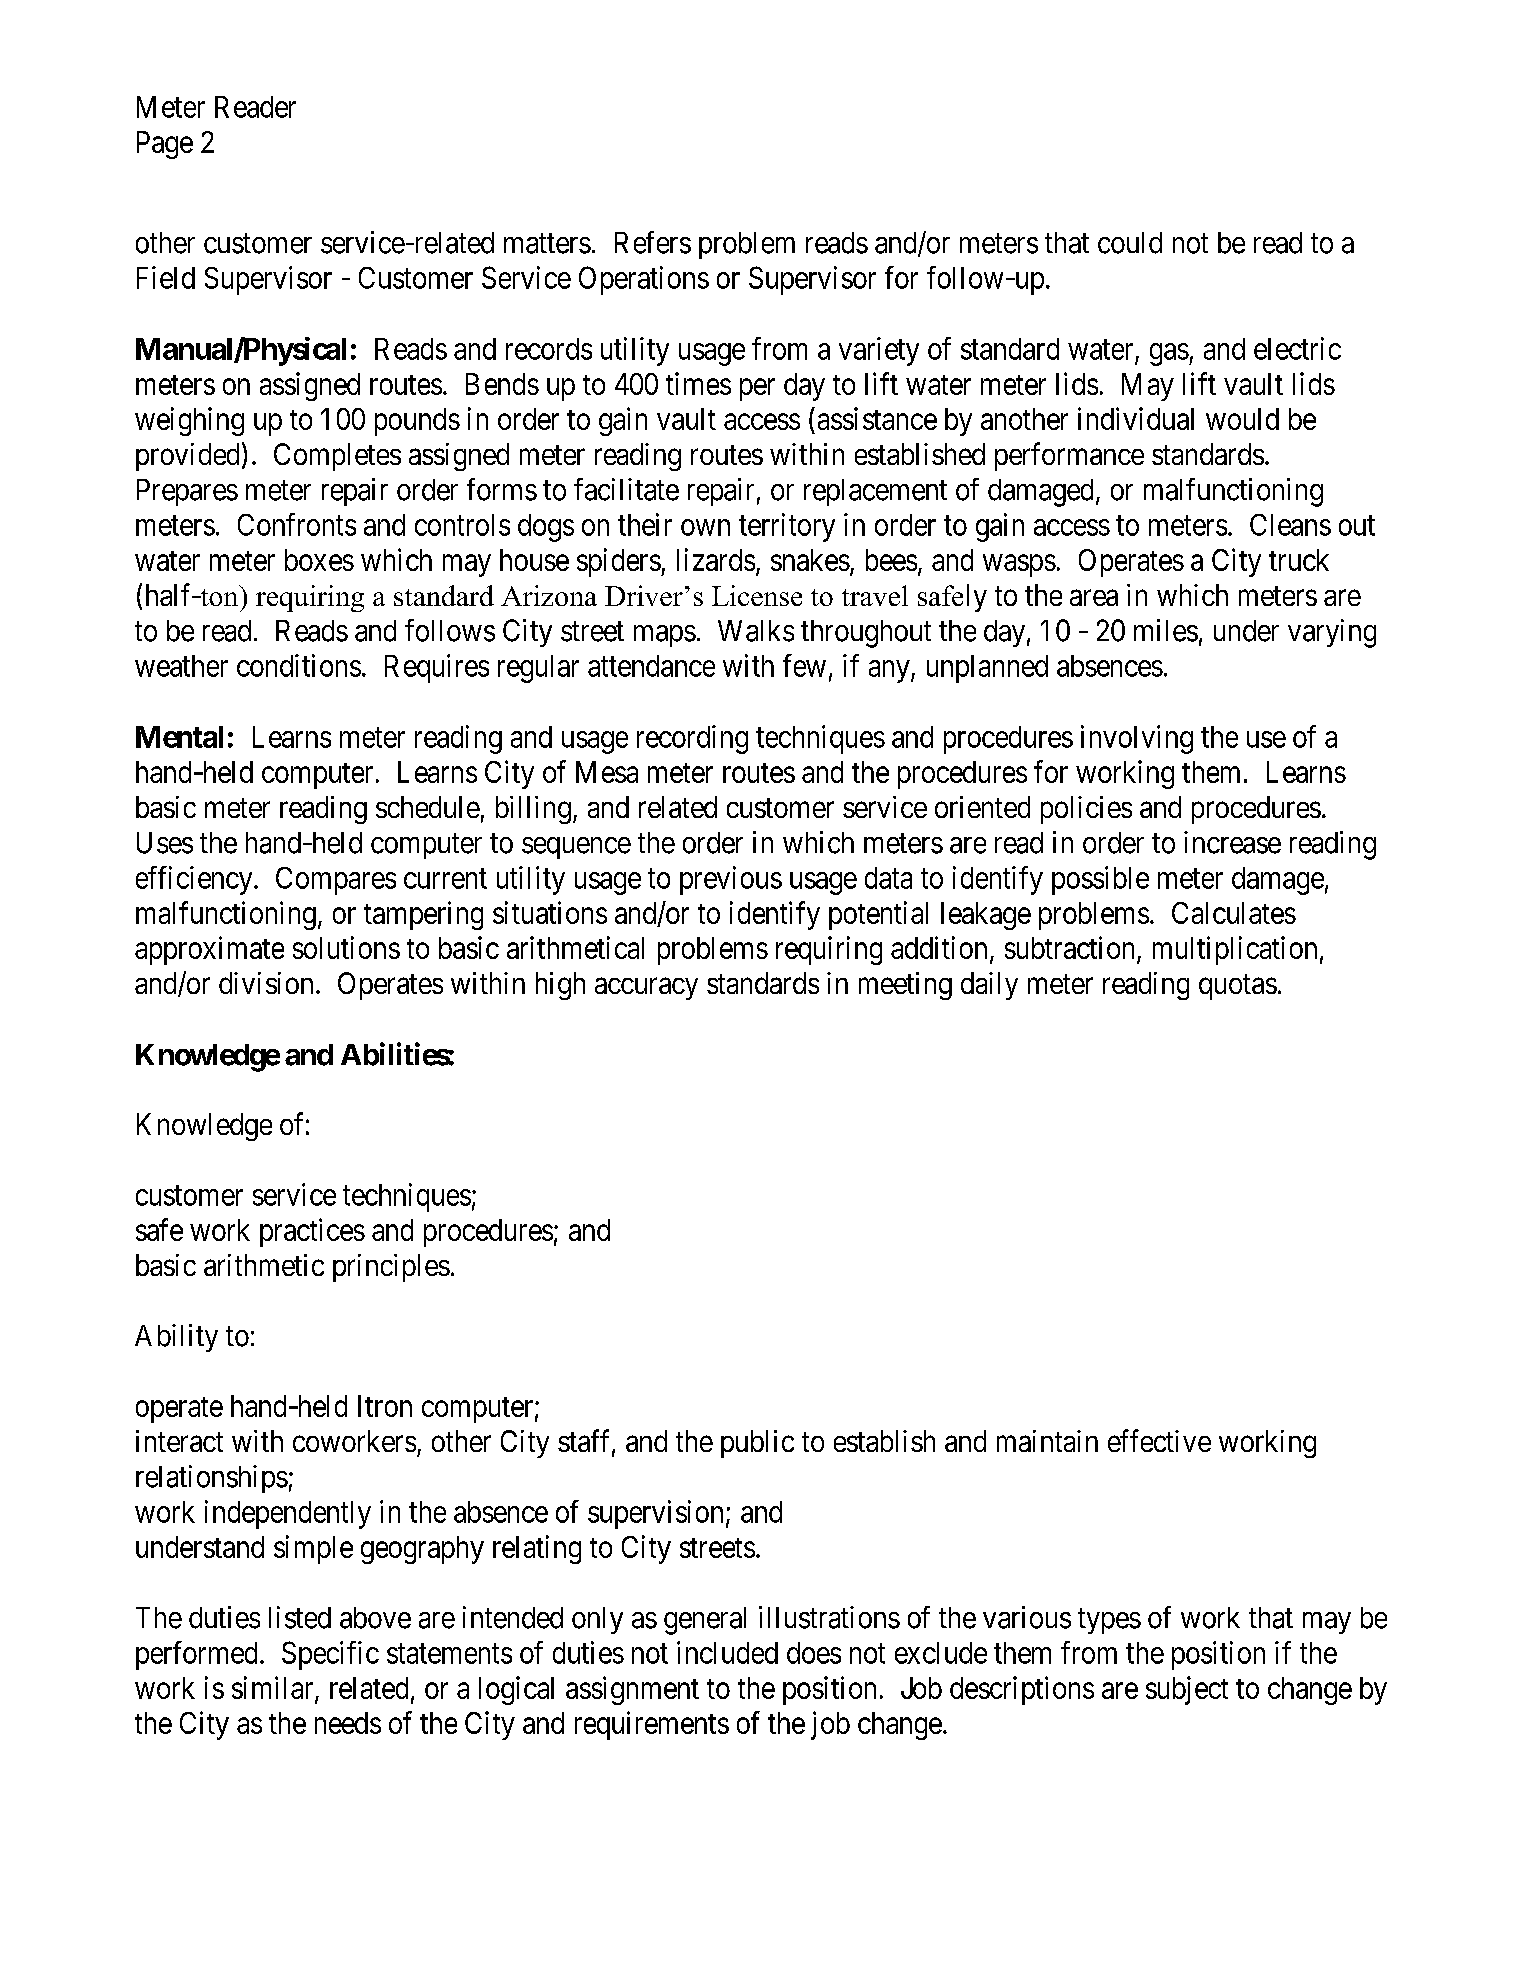  I want to click on quotas, so click(1238, 987).
